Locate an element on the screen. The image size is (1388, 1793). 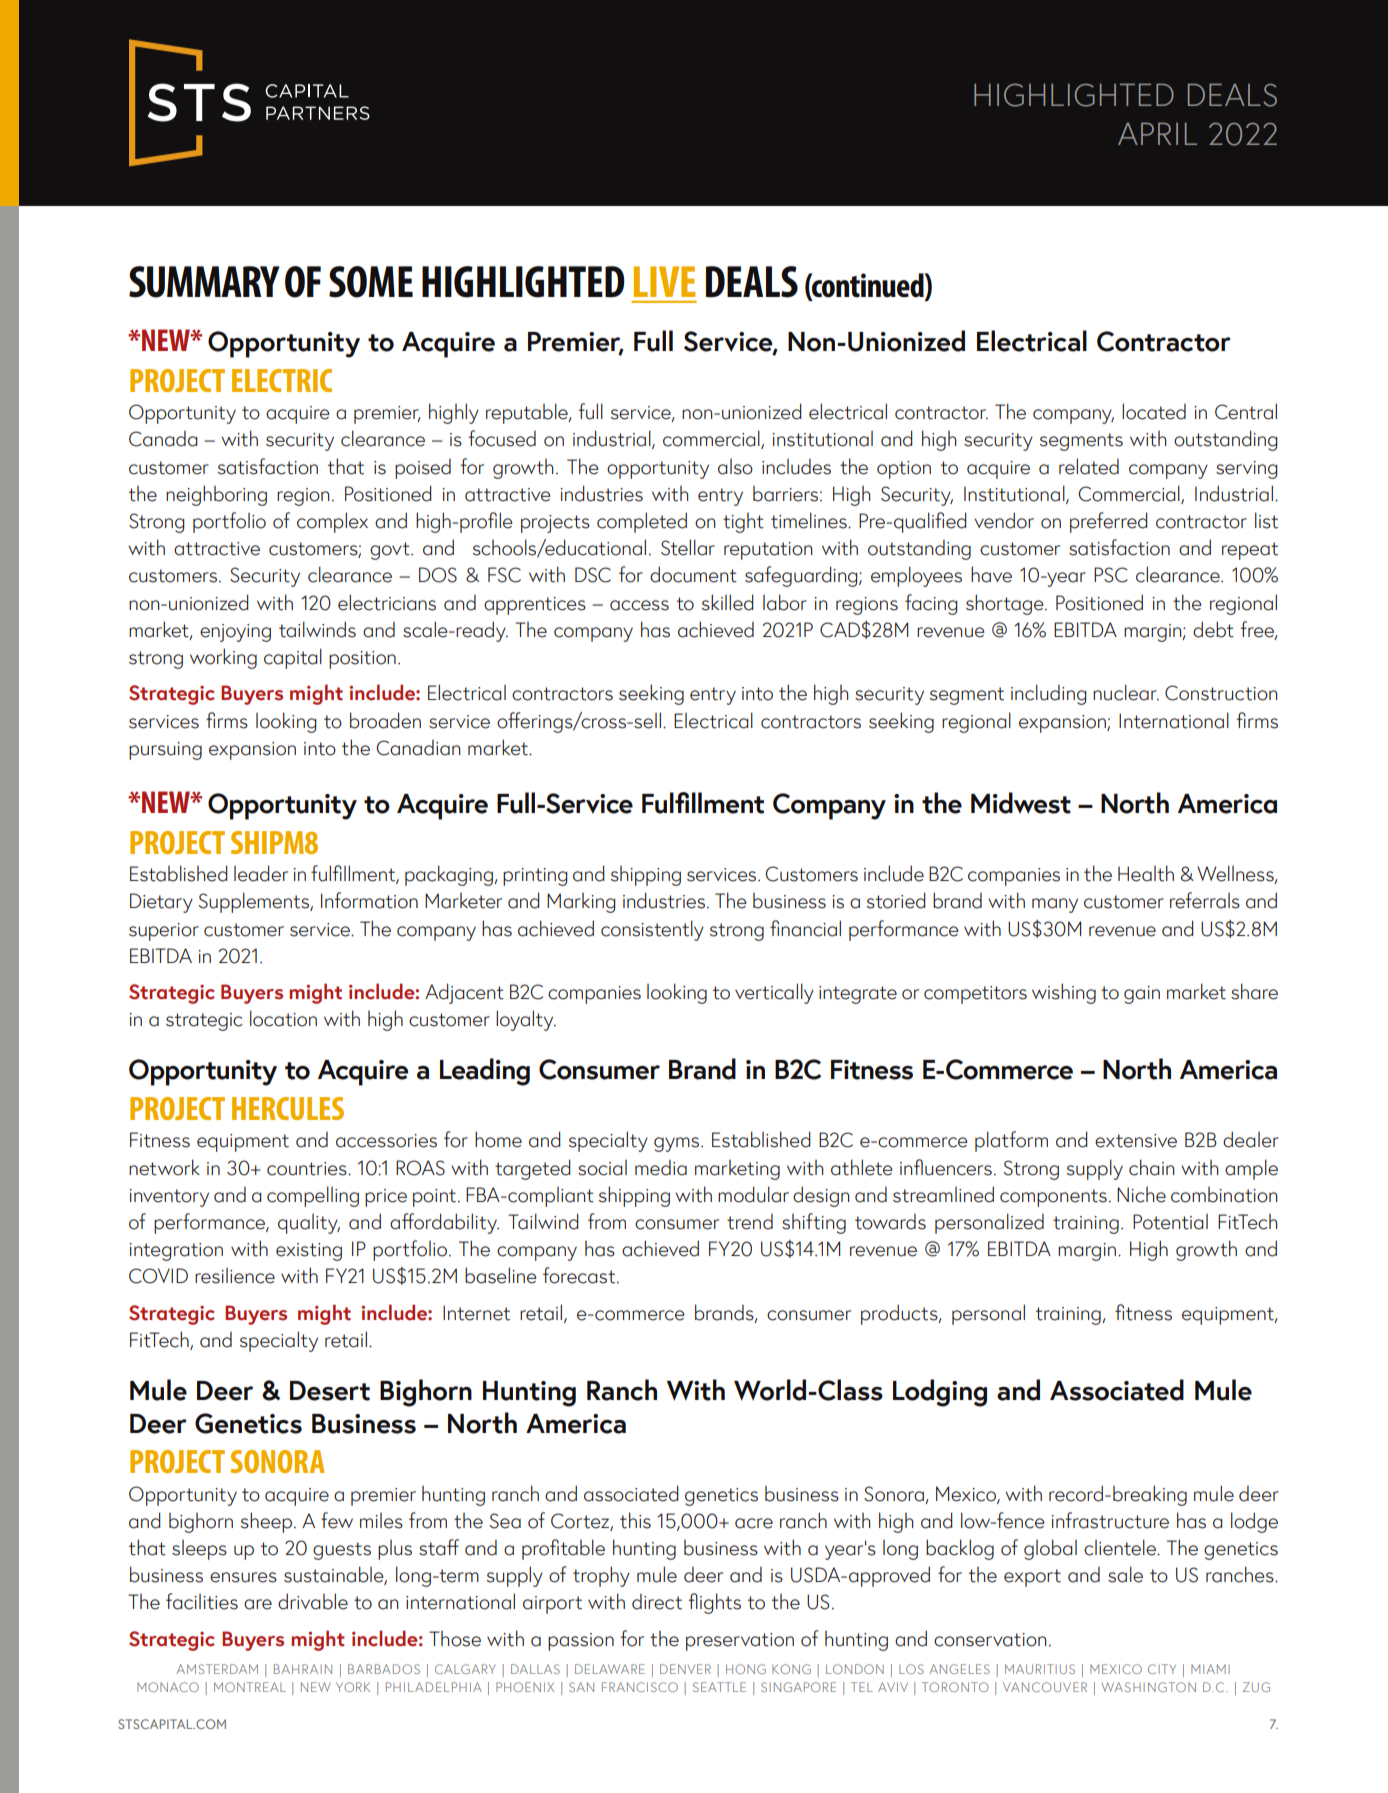
LIVE is located at coordinates (664, 281).
